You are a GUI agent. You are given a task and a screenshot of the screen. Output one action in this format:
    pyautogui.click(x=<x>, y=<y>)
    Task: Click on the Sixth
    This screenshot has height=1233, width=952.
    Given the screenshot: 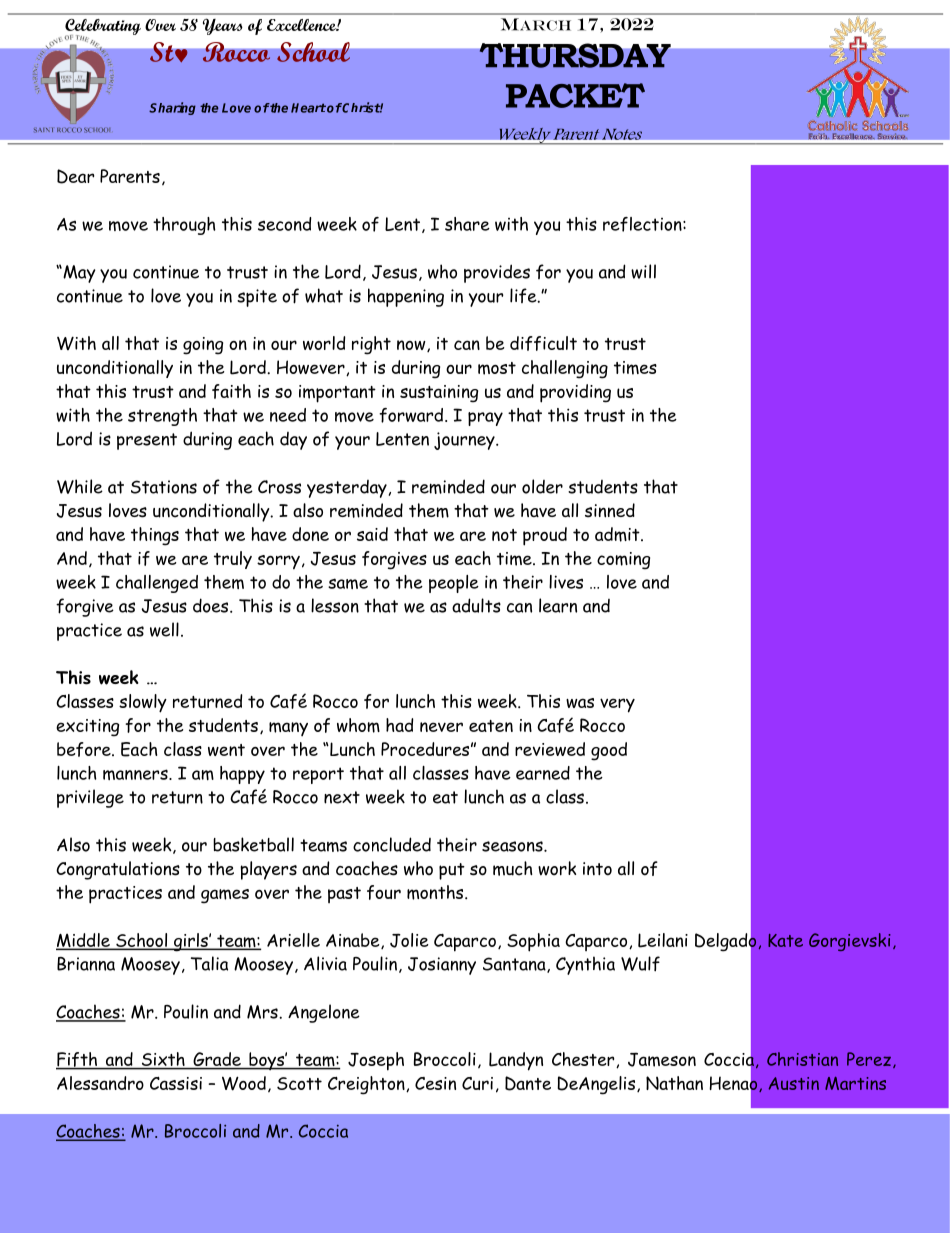 What is the action you would take?
    pyautogui.click(x=163, y=1060)
